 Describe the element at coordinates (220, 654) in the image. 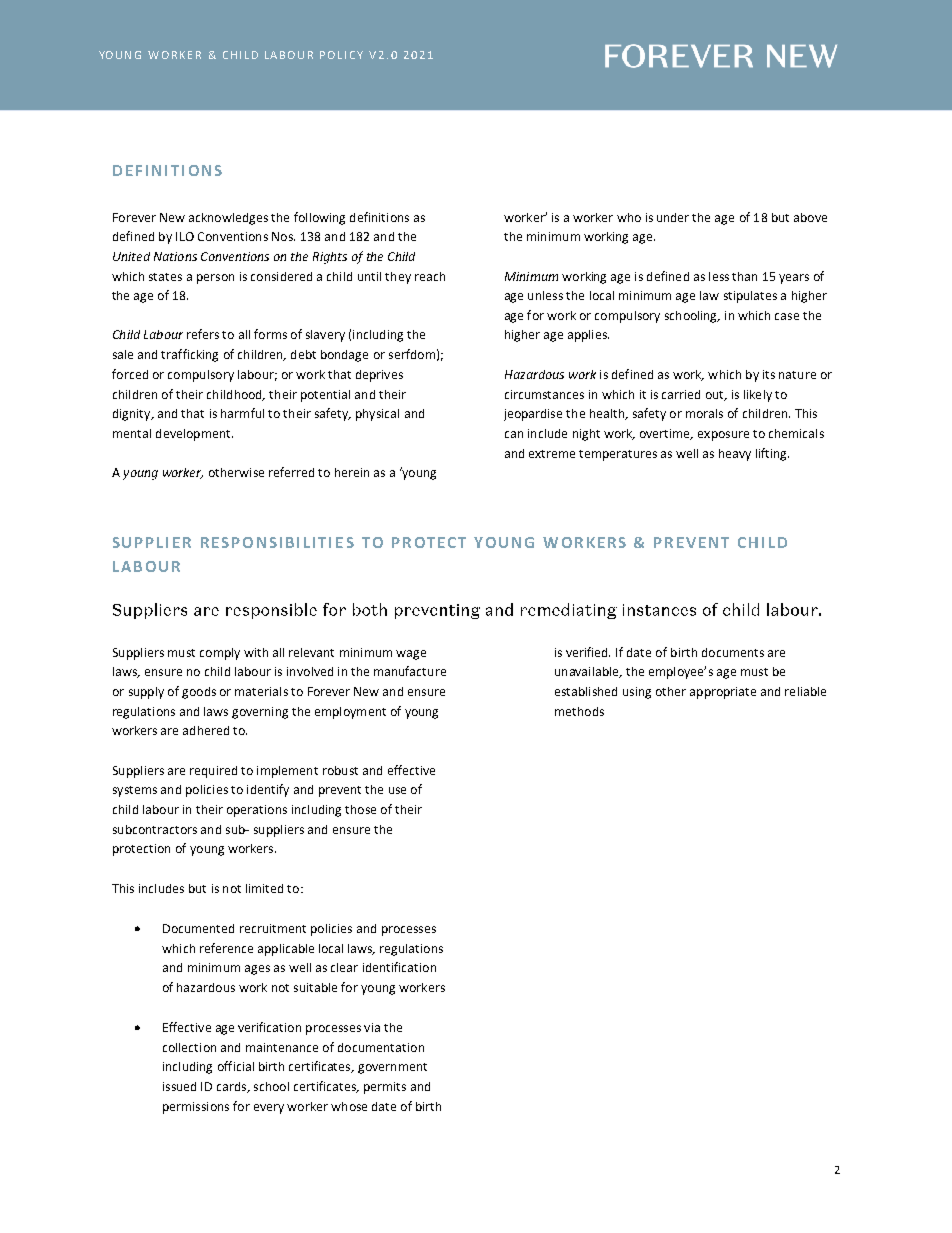

I see `comply` at that location.
